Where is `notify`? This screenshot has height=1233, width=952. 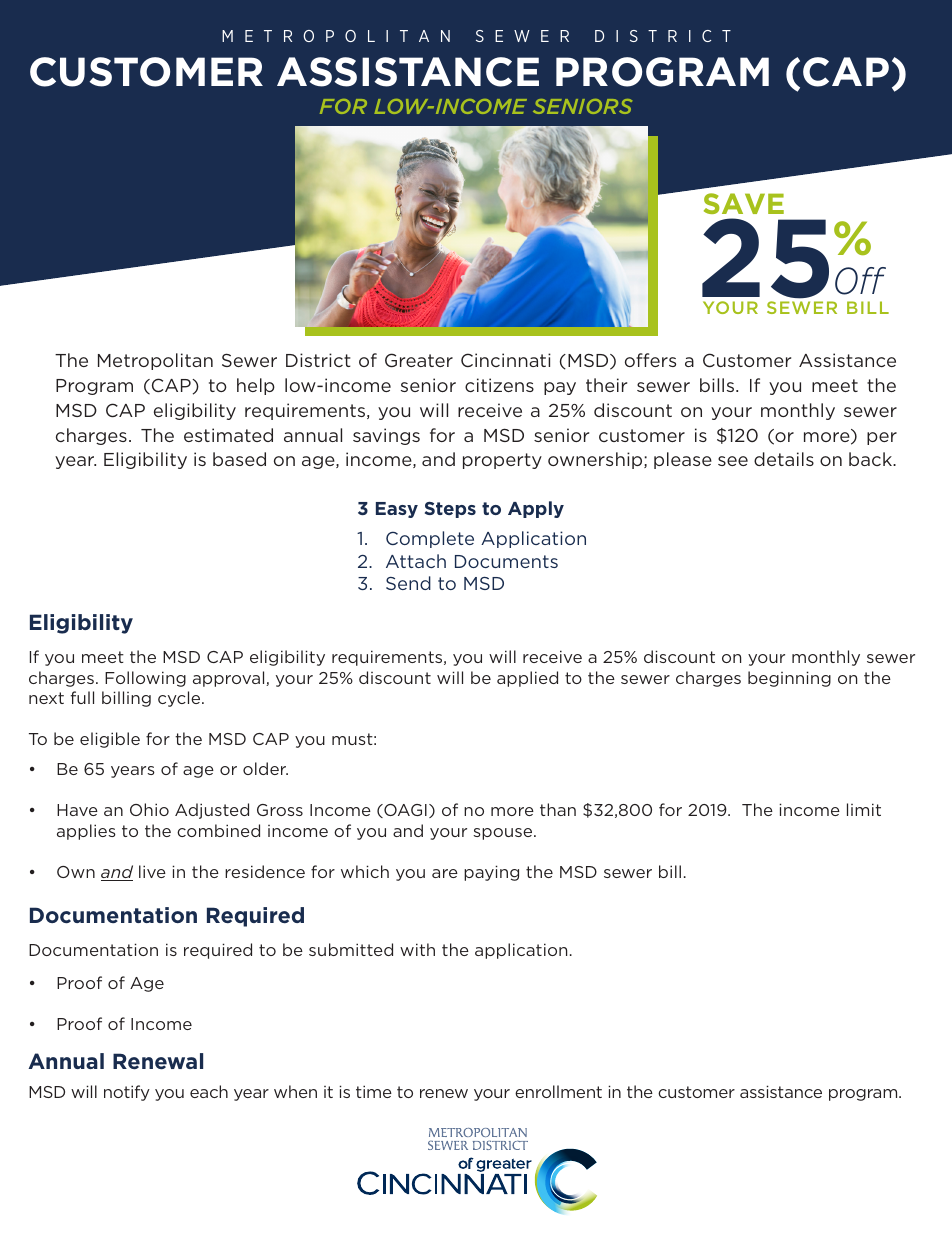 notify is located at coordinates (127, 1093).
